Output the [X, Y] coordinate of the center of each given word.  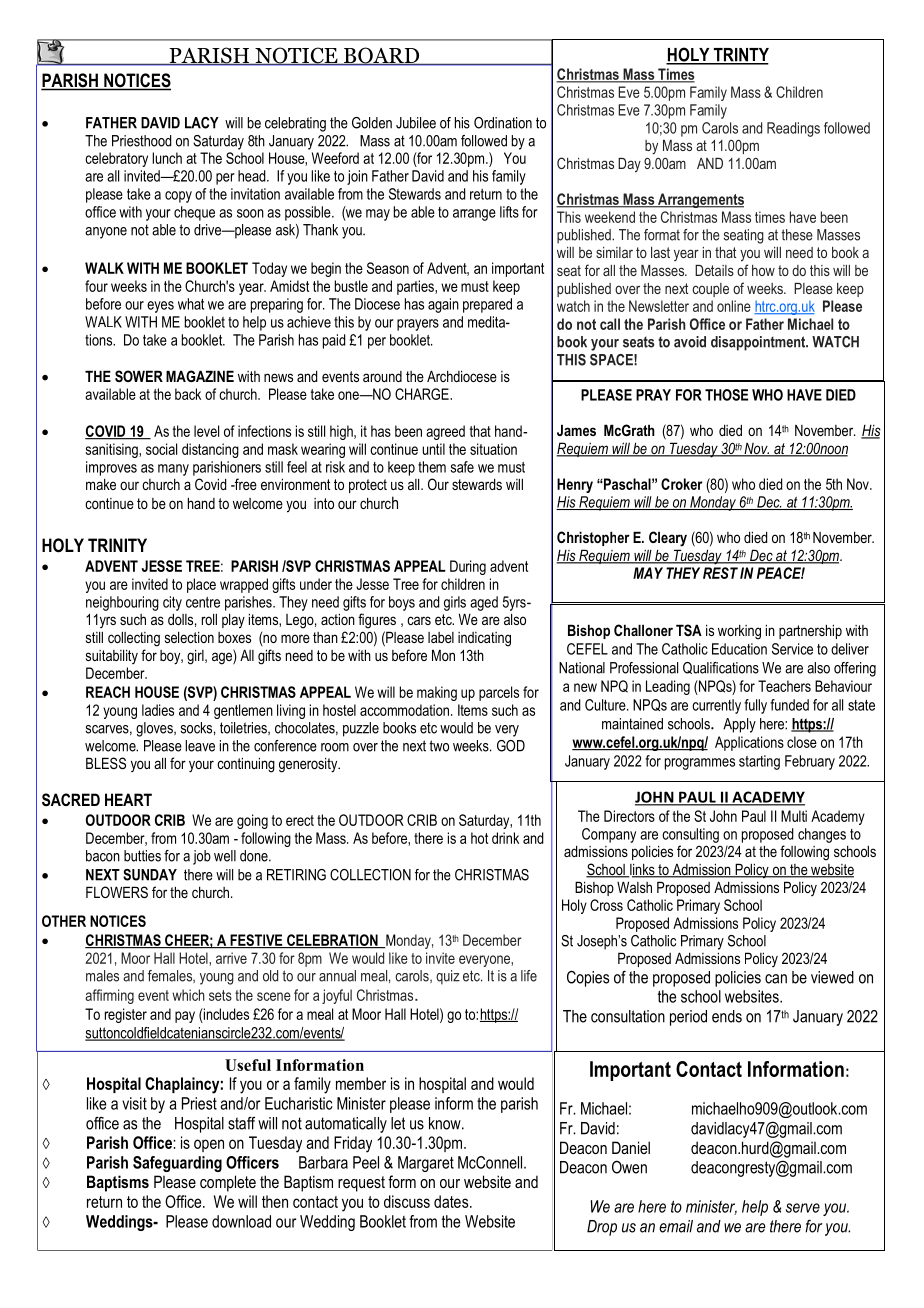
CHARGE [423, 394]
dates [452, 1201]
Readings [793, 129]
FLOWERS [117, 892]
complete [228, 1183]
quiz [448, 977]
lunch [167, 158]
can [776, 979]
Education [739, 649]
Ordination [503, 123]
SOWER [139, 376]
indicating [484, 639]
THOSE [726, 395]
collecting [134, 639]
